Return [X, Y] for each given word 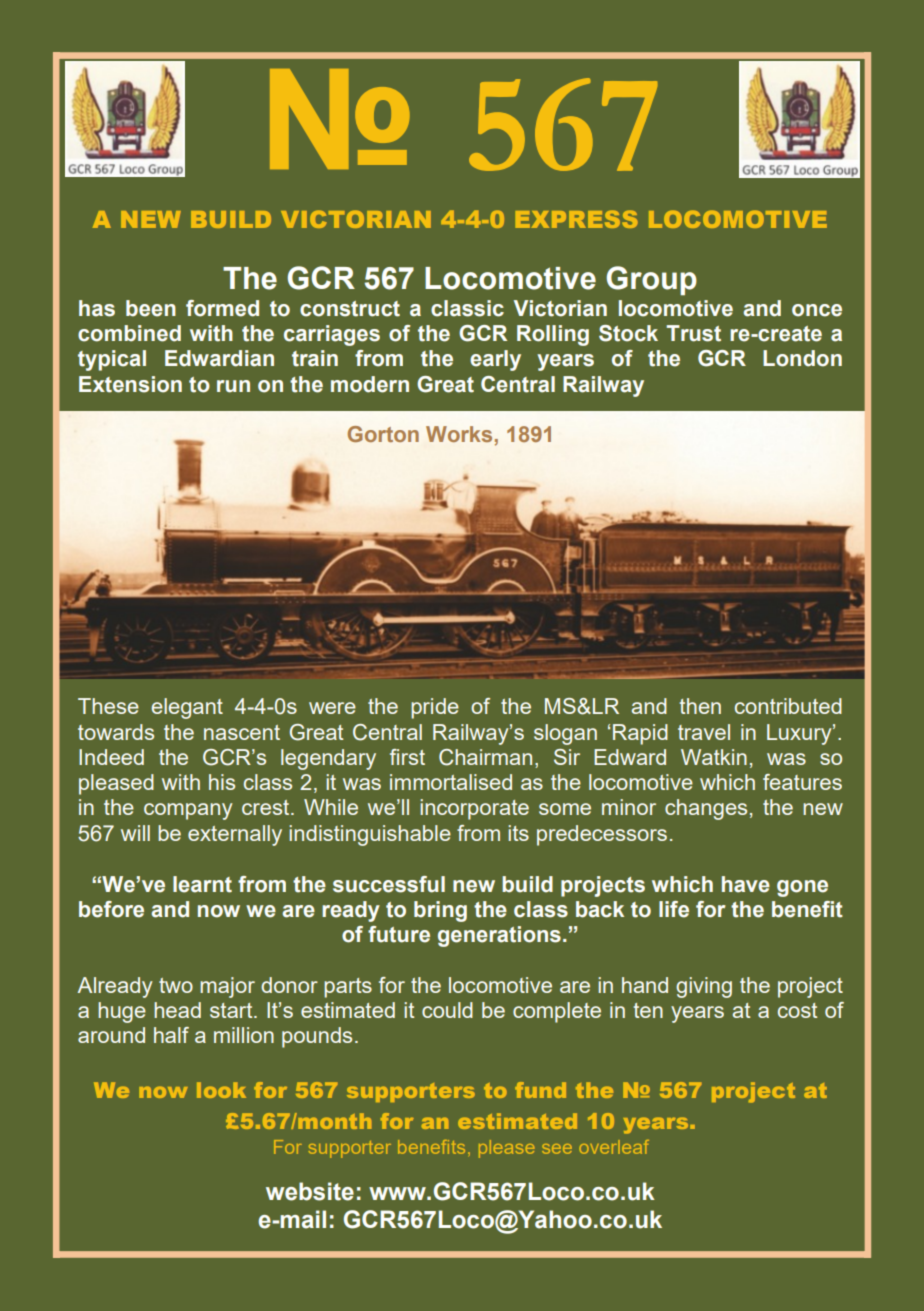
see [557, 1149]
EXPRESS [577, 219]
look [221, 1090]
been [151, 308]
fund [540, 1090]
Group [651, 281]
